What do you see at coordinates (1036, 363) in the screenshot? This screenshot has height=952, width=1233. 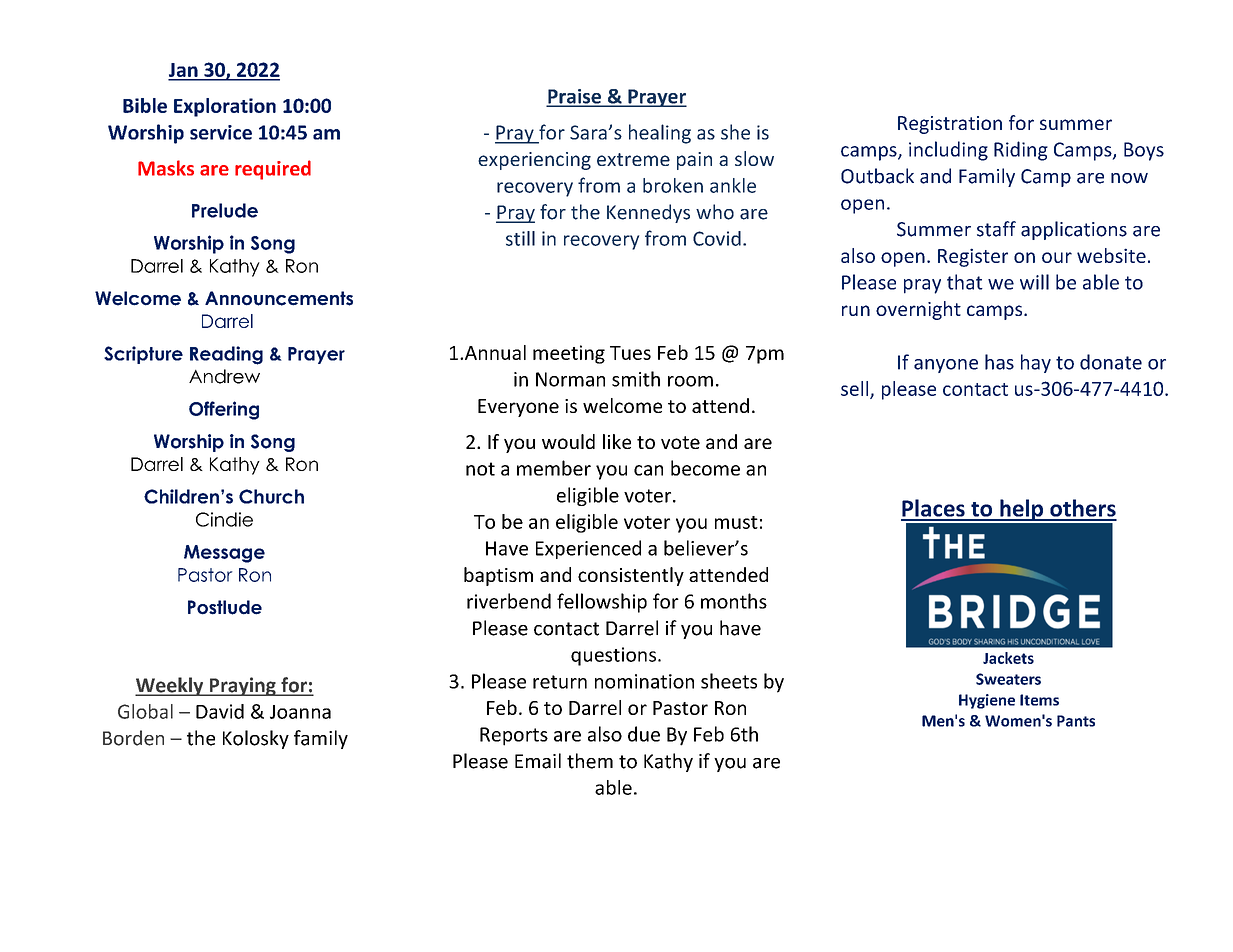 I see `hay` at bounding box center [1036, 363].
